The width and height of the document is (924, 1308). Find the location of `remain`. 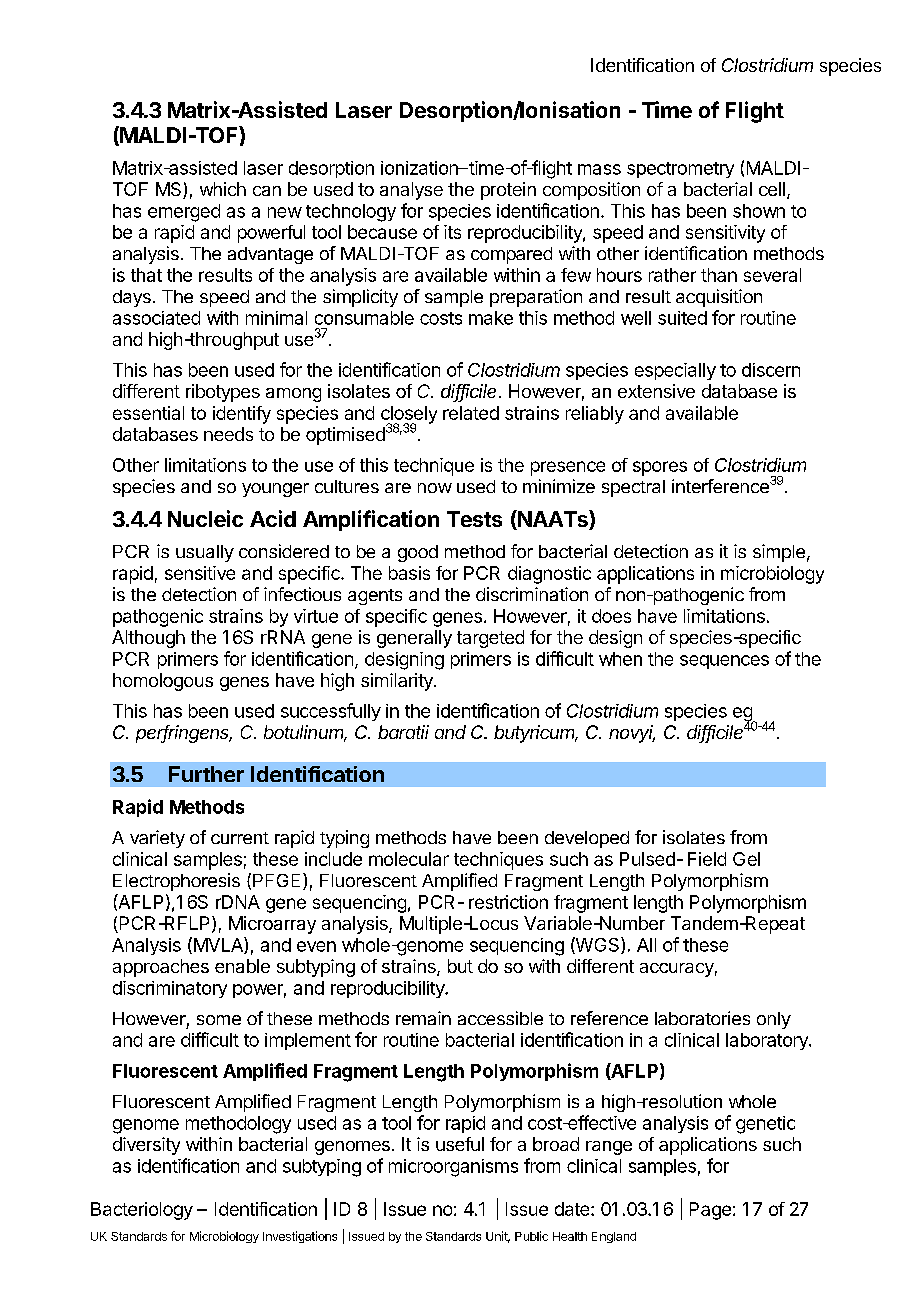

remain is located at coordinates (423, 1018).
